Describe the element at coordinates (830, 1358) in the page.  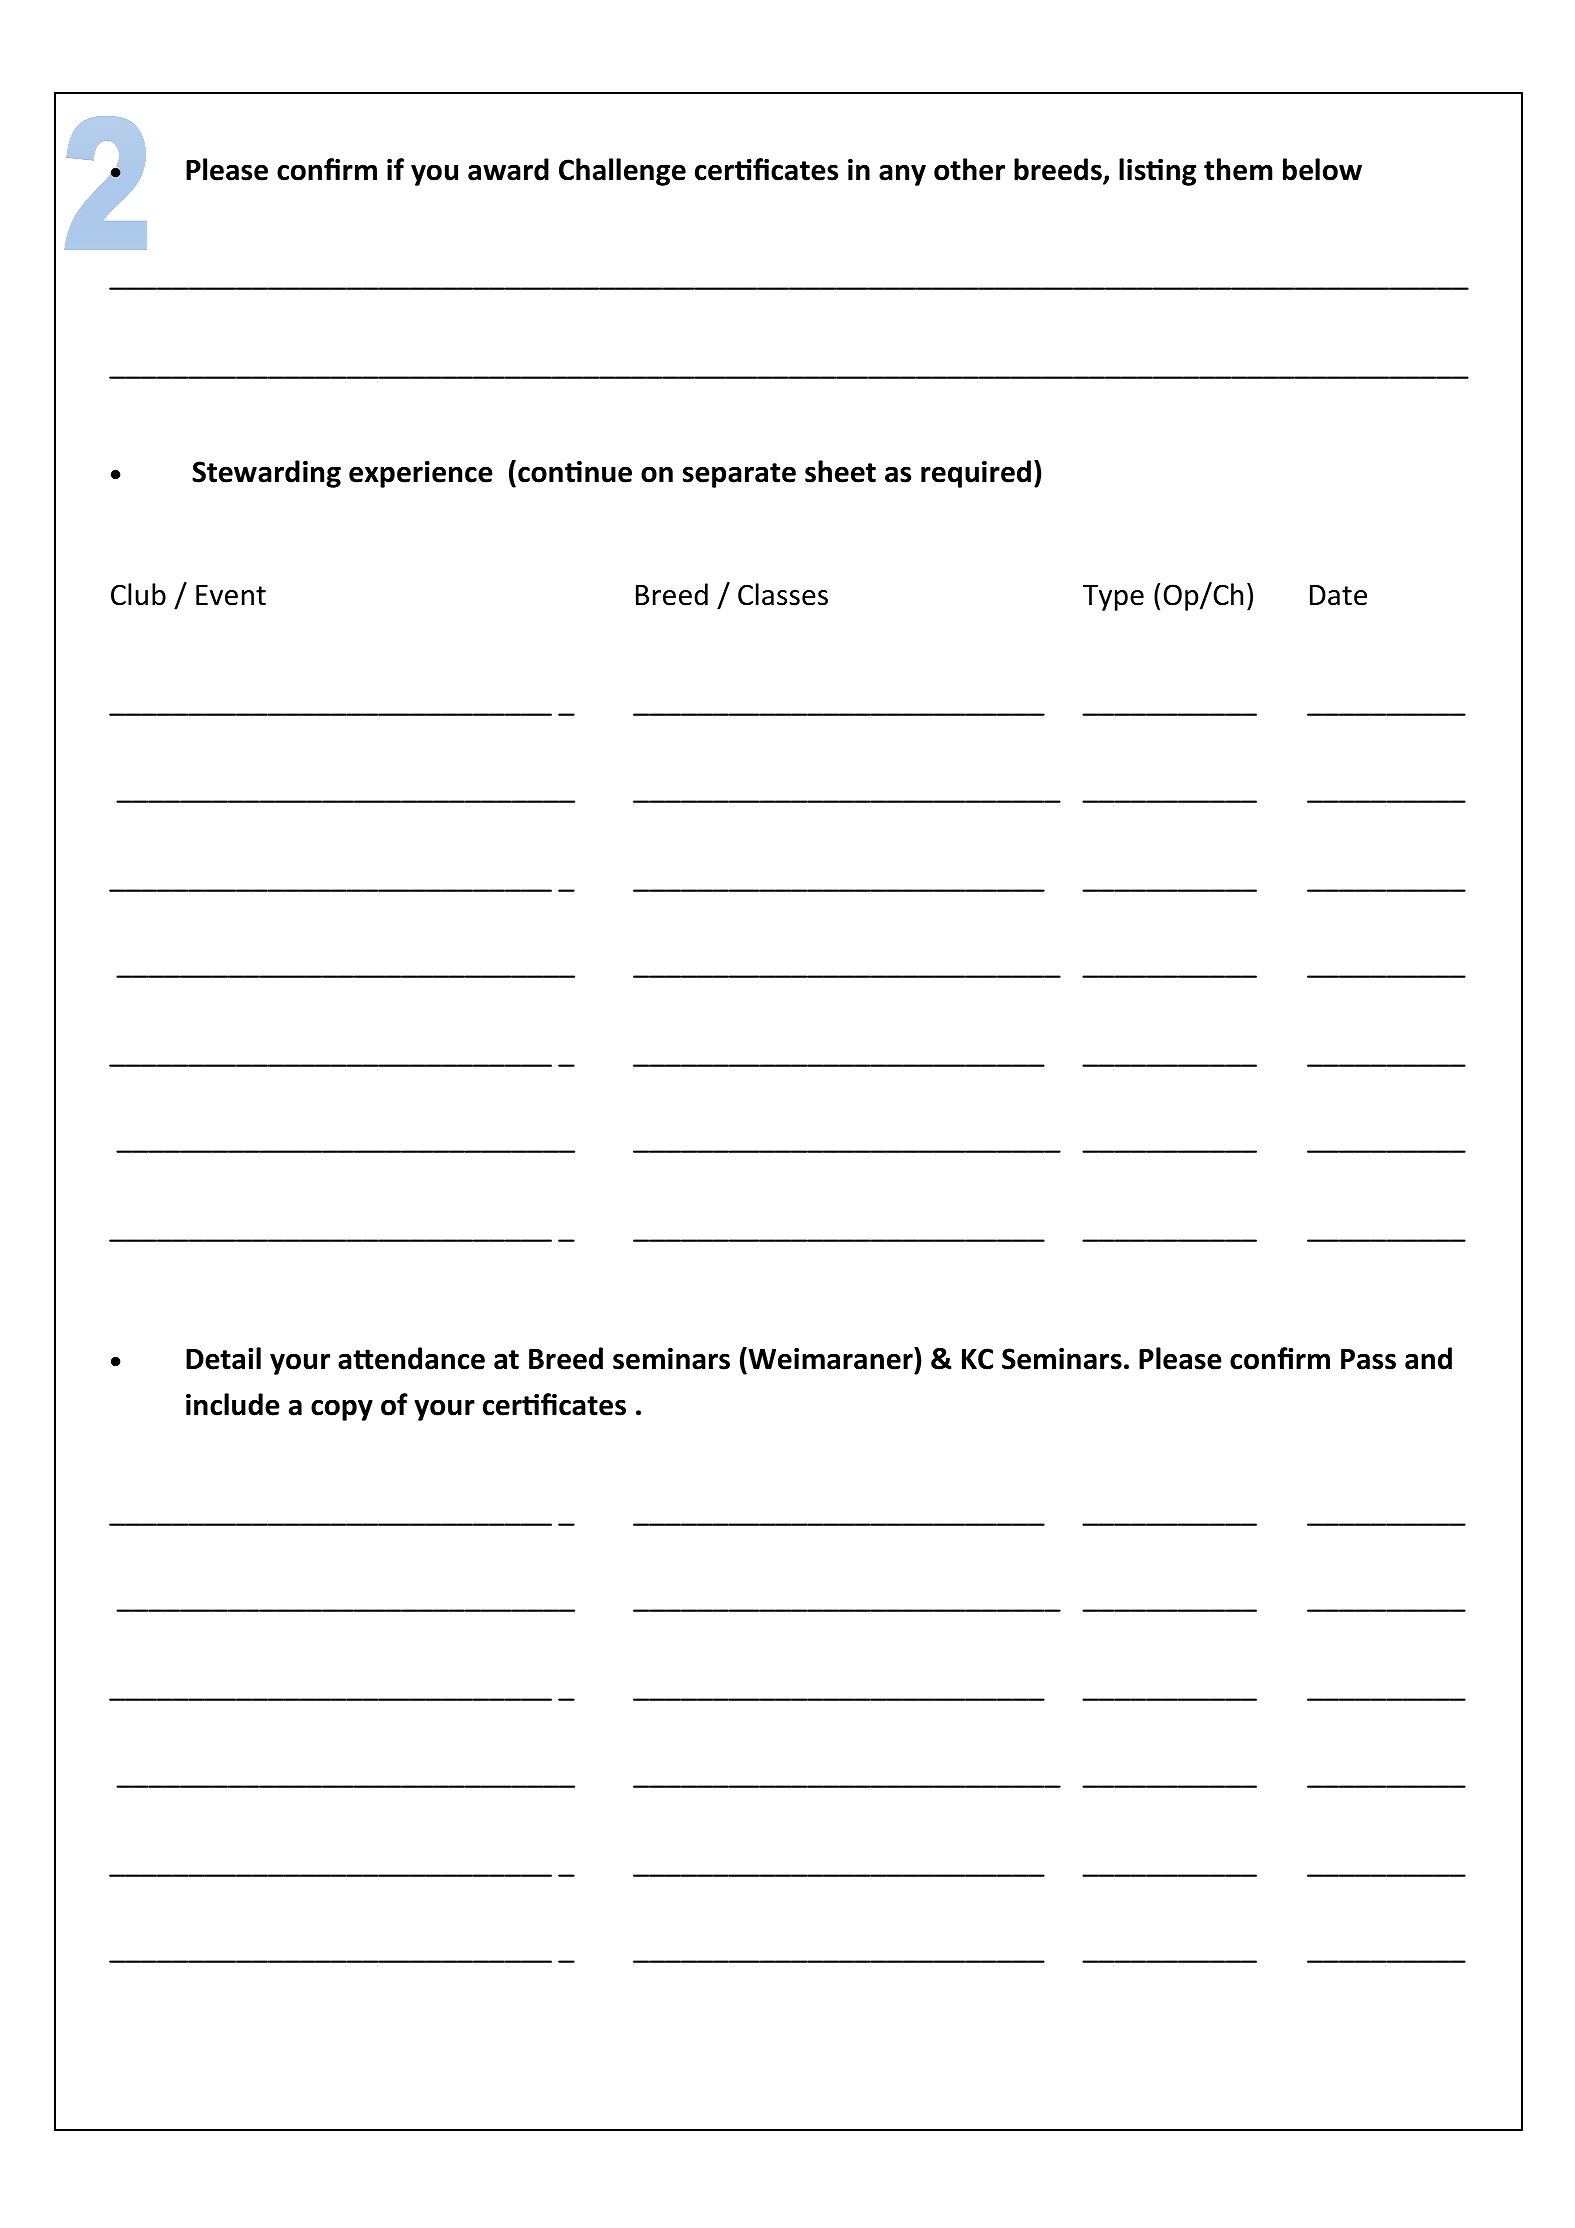
I see `Weimaraner` at that location.
